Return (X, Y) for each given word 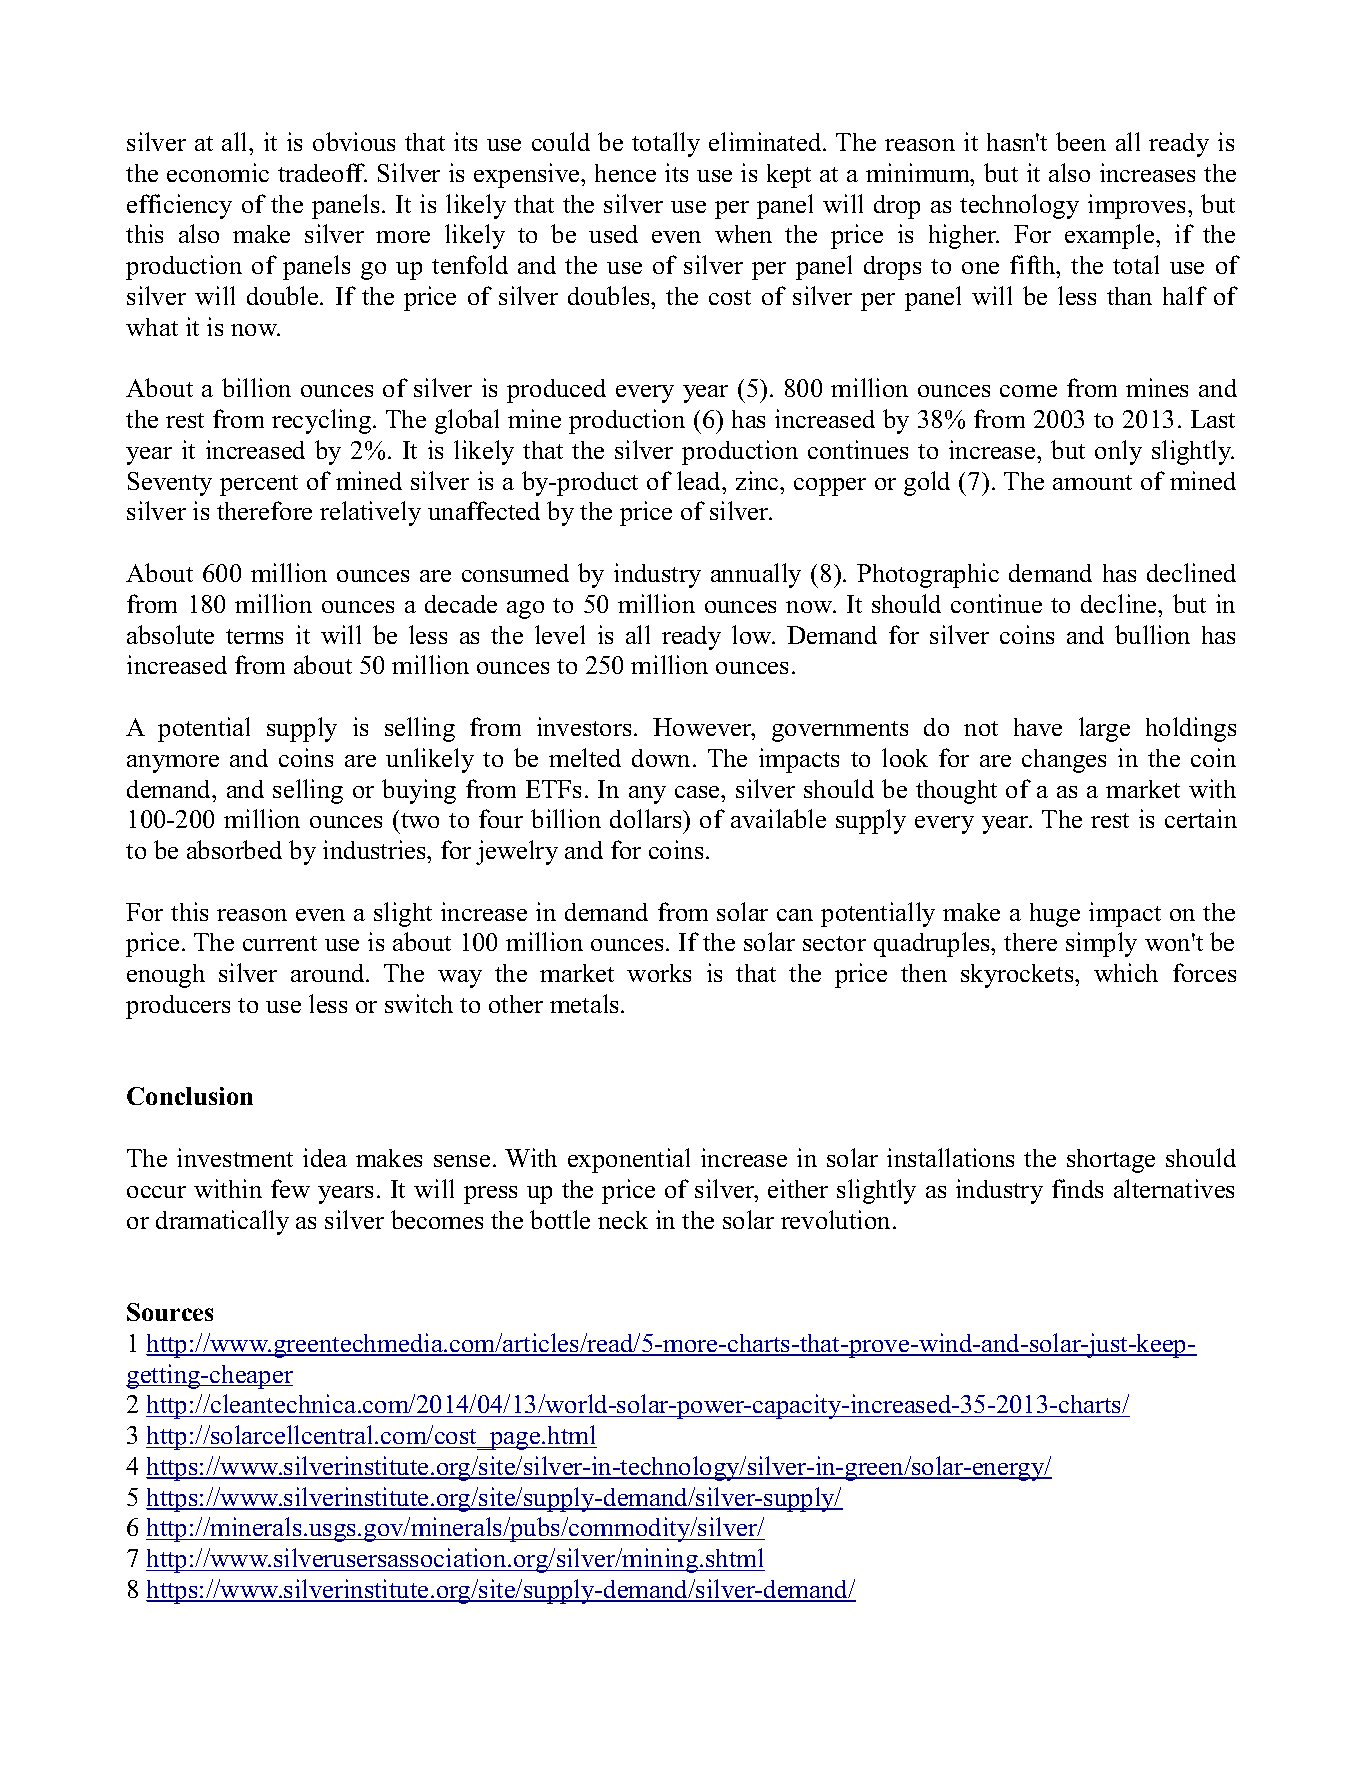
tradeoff (322, 172)
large (1104, 729)
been (1081, 141)
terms (254, 636)
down (663, 758)
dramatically (222, 1222)
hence (625, 173)
